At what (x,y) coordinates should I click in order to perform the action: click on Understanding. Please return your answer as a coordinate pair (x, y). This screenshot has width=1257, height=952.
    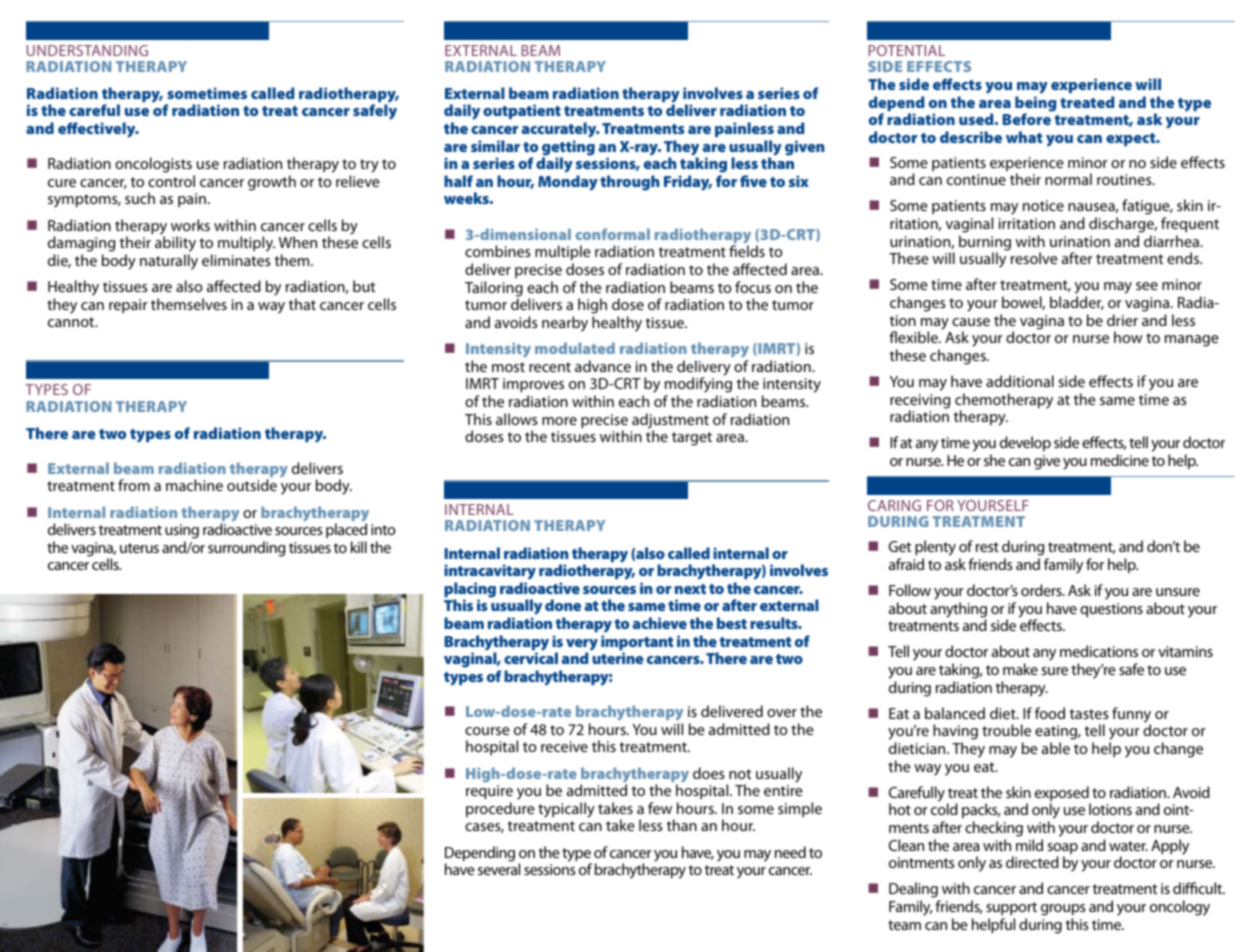
    Looking at the image, I should click on (87, 50).
